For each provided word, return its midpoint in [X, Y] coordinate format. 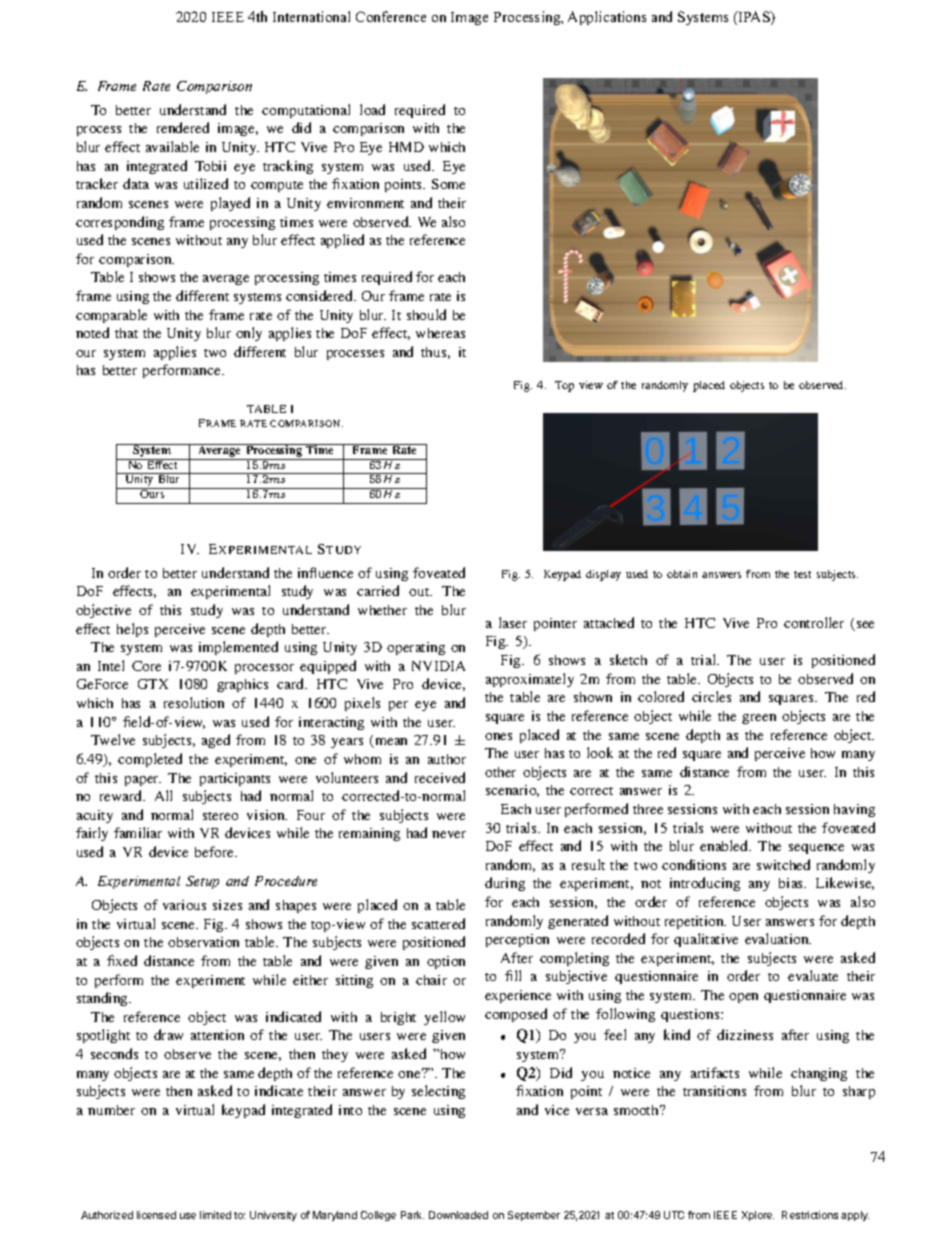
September [534, 1216]
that [126, 333]
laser [513, 622]
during [505, 884]
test [802, 574]
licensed [156, 1215]
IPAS [754, 18]
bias [792, 883]
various [184, 905]
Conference [391, 16]
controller [814, 622]
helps [132, 630]
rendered [183, 127]
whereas [440, 333]
